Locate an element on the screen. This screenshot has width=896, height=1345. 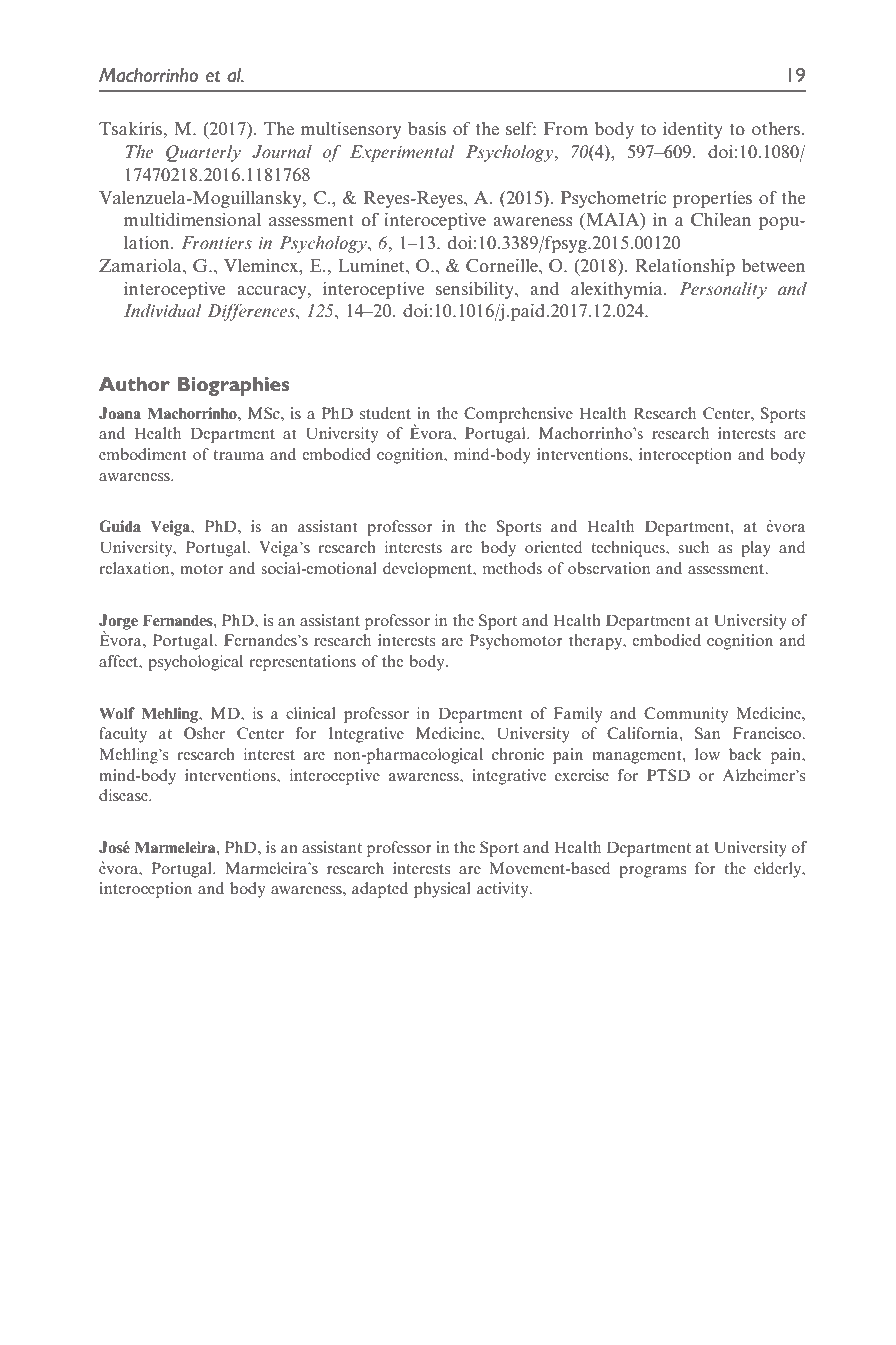
identity is located at coordinates (693, 130).
